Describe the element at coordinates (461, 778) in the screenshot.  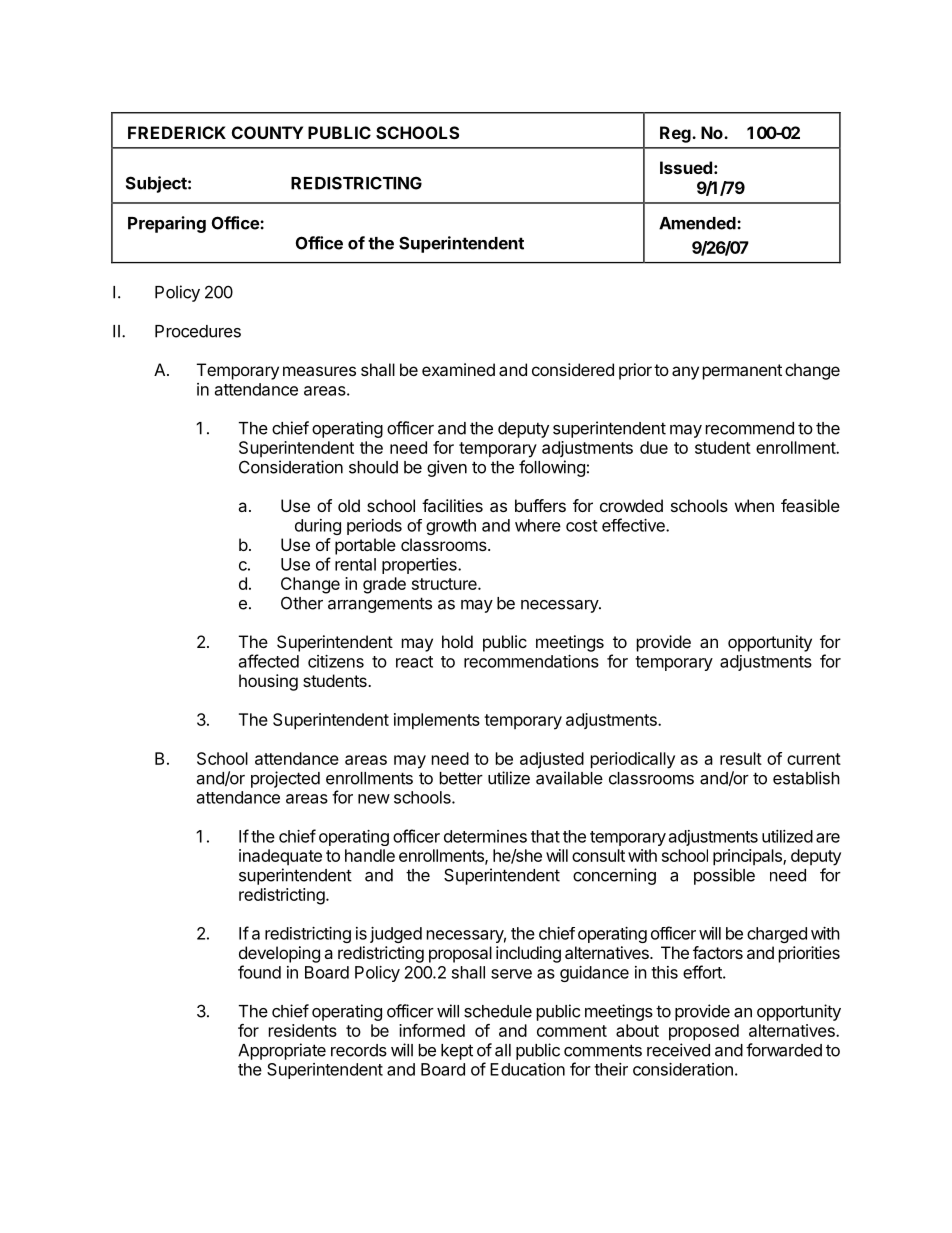
I see `better` at that location.
